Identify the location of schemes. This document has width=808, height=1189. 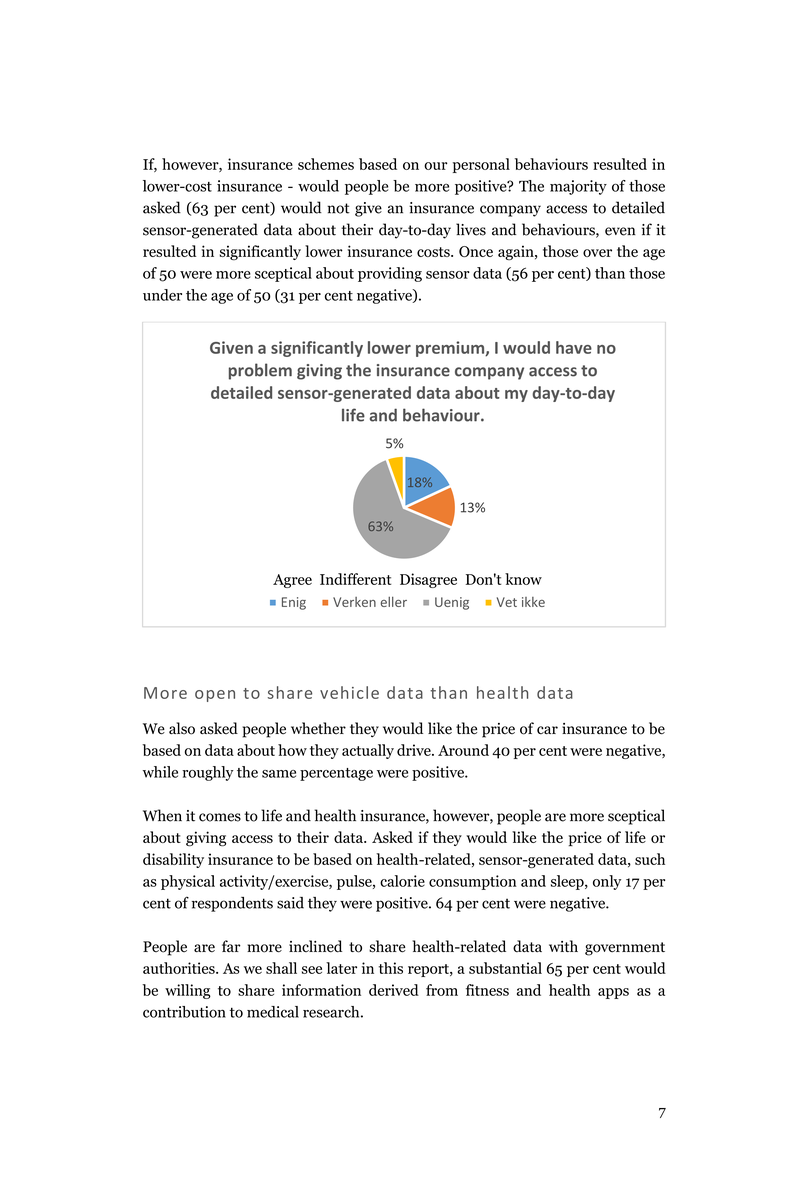
(326, 164).
